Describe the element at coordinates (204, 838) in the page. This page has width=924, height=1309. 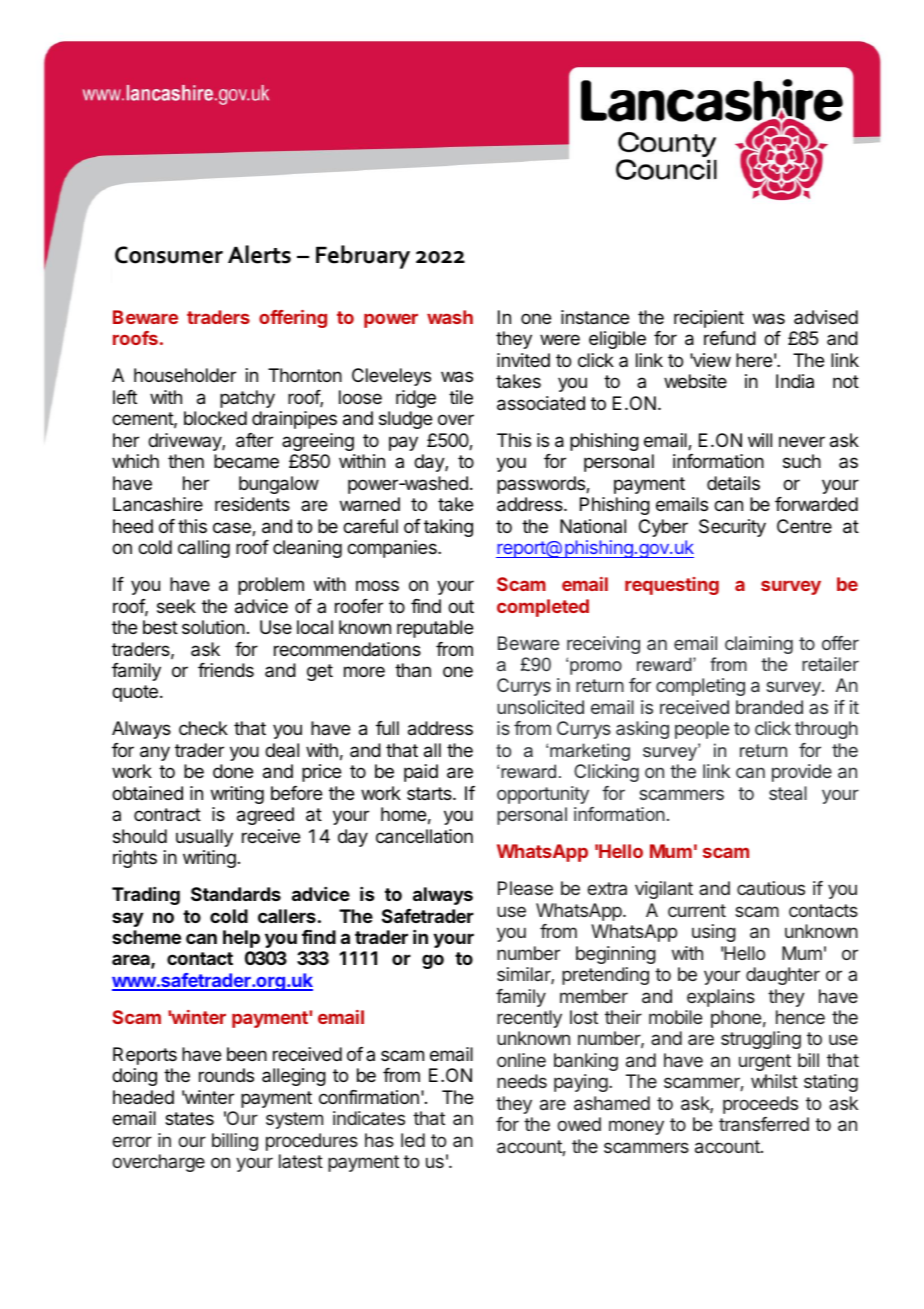
I see `usually` at that location.
